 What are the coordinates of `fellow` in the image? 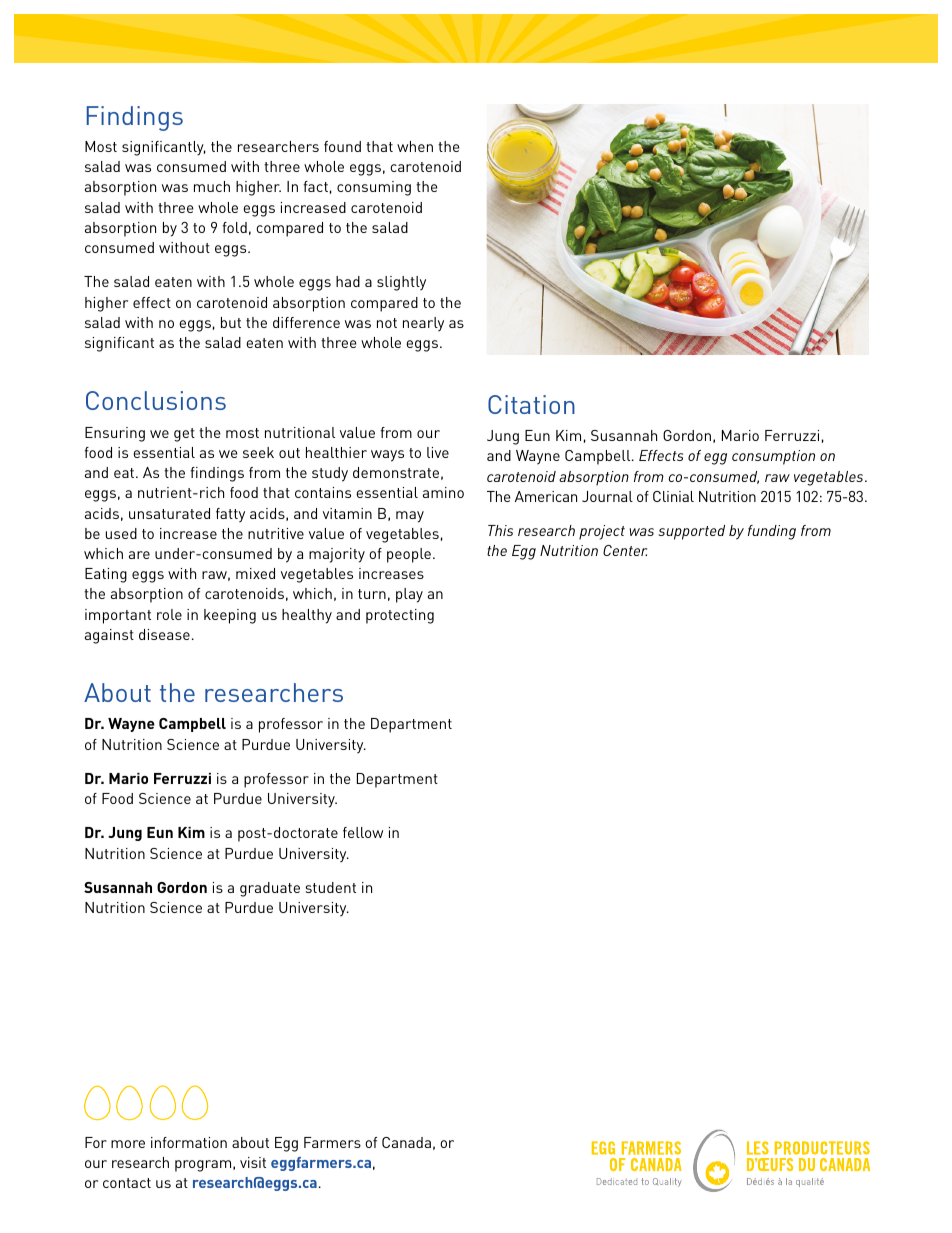 It's located at (363, 832).
